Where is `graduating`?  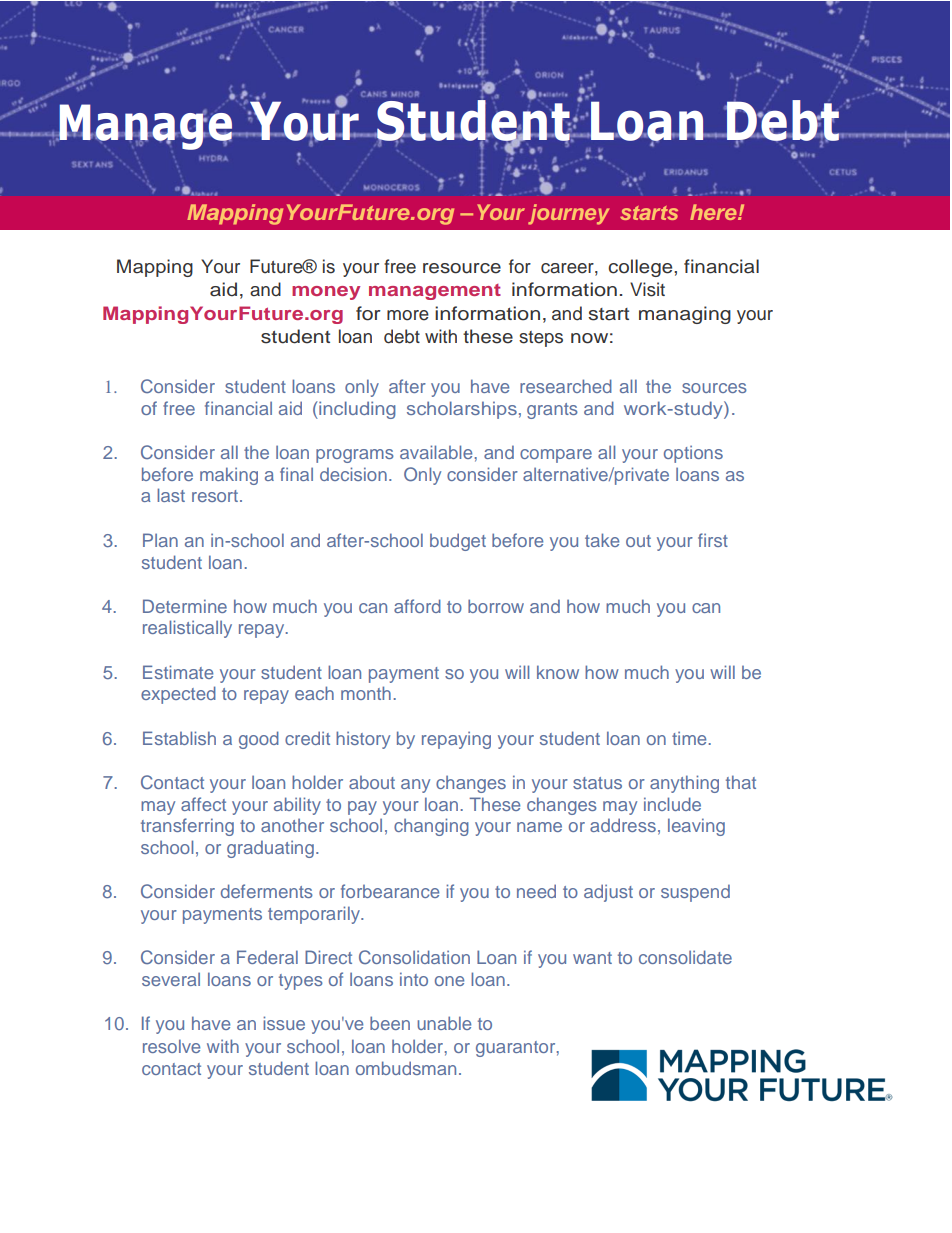
graduating is located at coordinates (270, 849).
